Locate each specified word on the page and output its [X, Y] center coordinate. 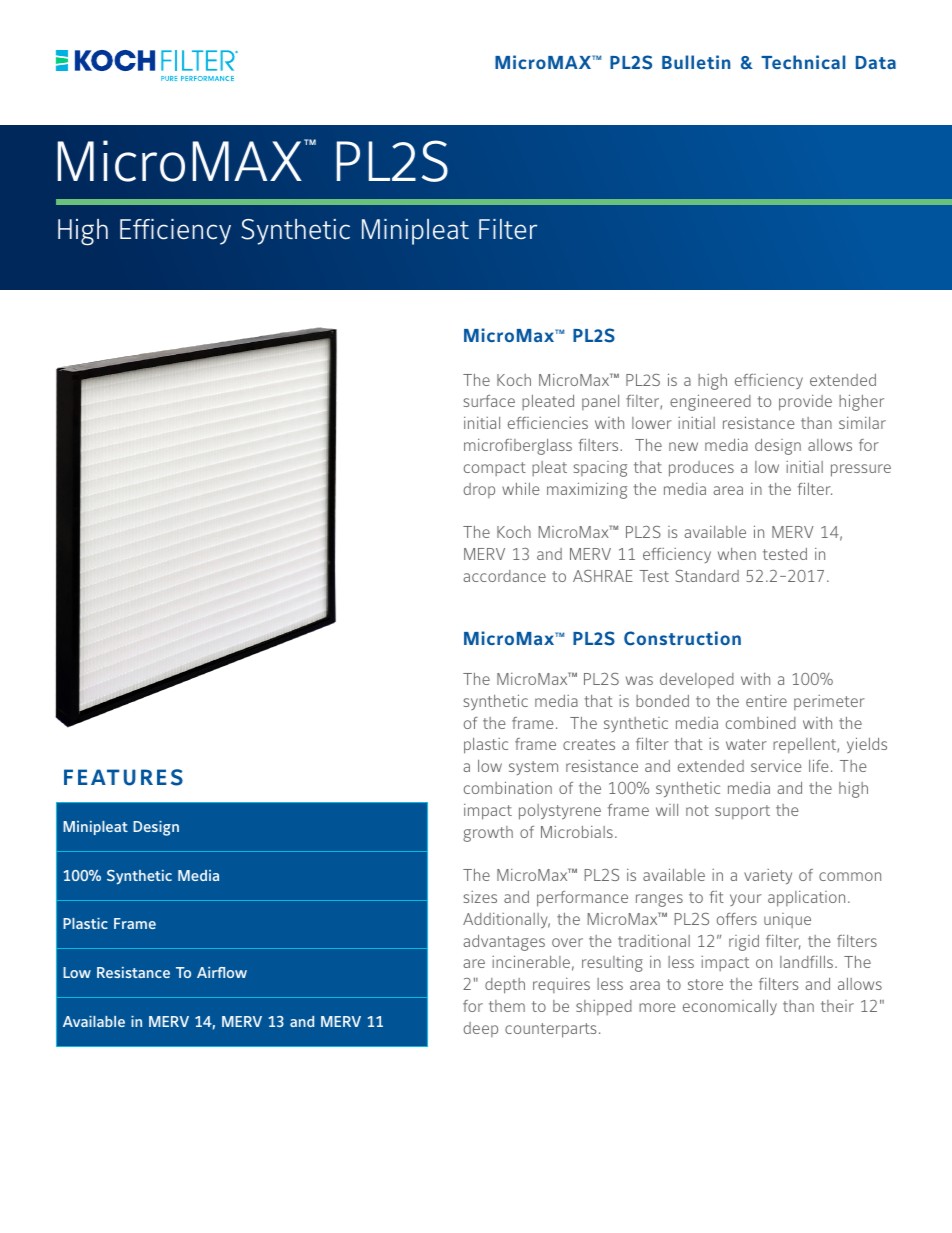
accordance [504, 576]
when [737, 554]
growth [488, 834]
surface [489, 401]
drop [479, 490]
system [533, 768]
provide [805, 403]
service [776, 766]
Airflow [222, 972]
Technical [803, 62]
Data [876, 62]
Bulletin [696, 62]
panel [600, 402]
